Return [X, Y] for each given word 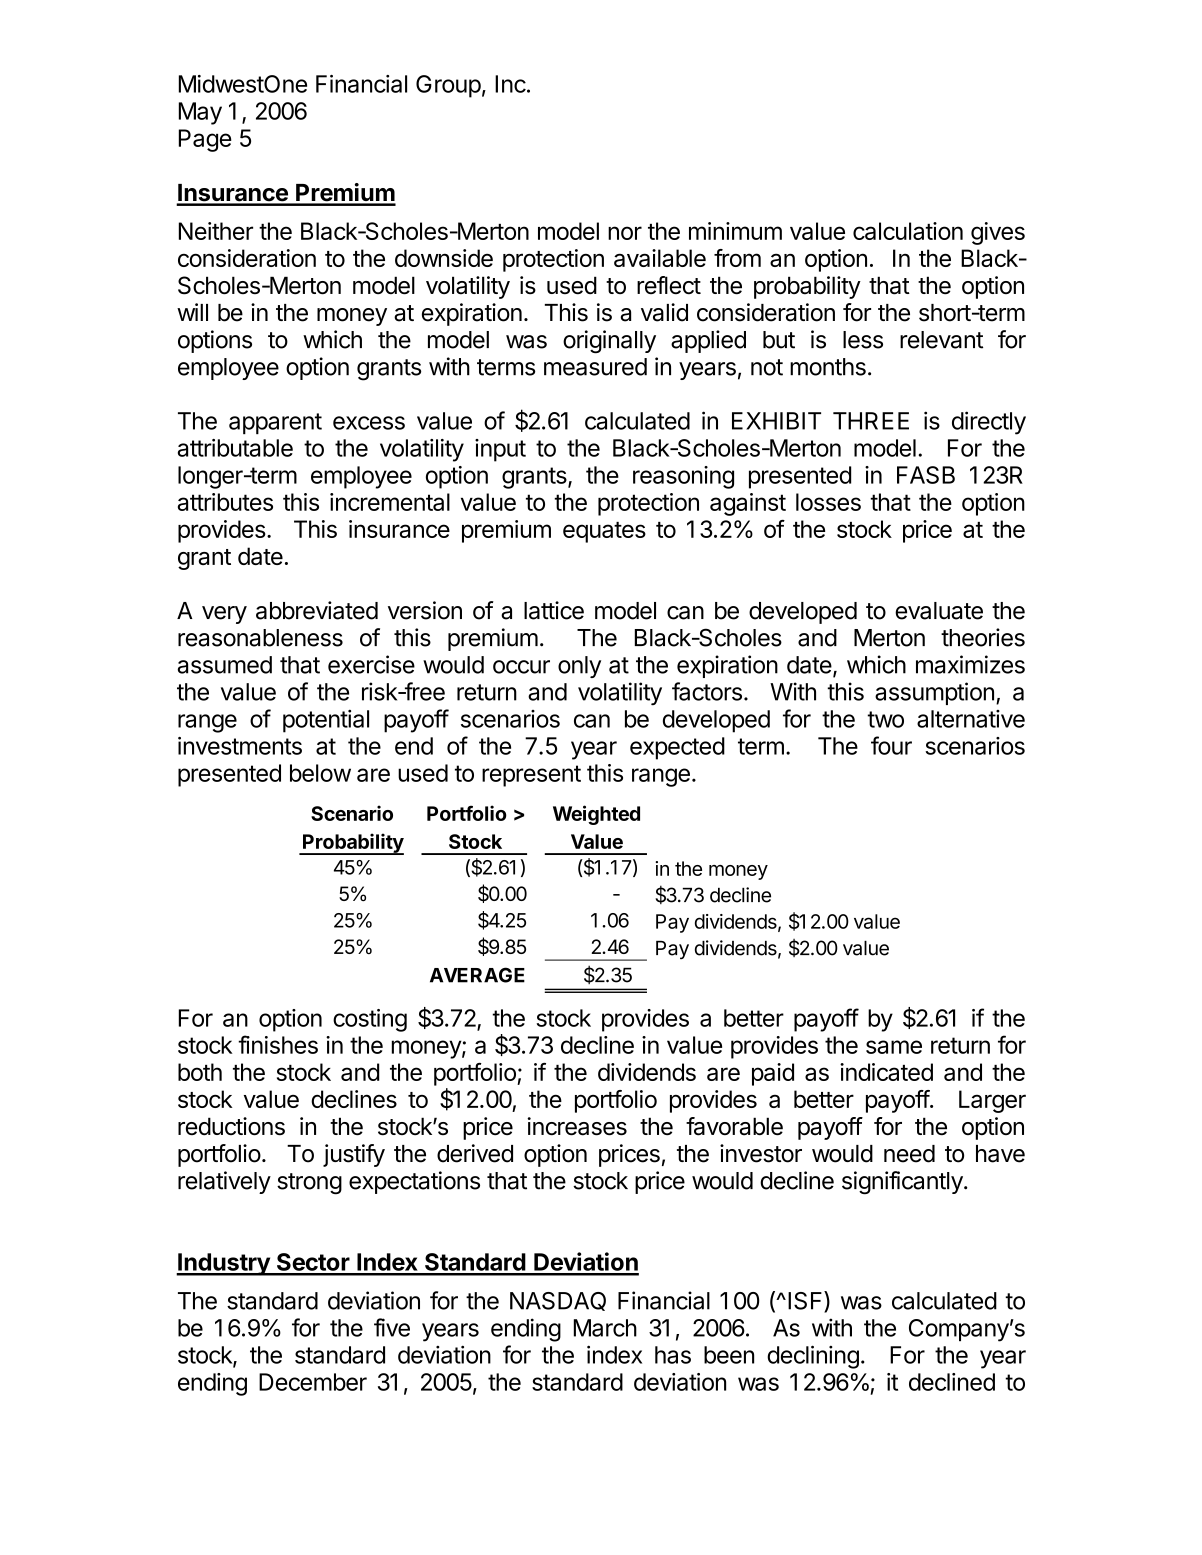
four [891, 745]
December [313, 1382]
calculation [908, 231]
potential [326, 721]
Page [205, 140]
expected [677, 748]
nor [625, 233]
